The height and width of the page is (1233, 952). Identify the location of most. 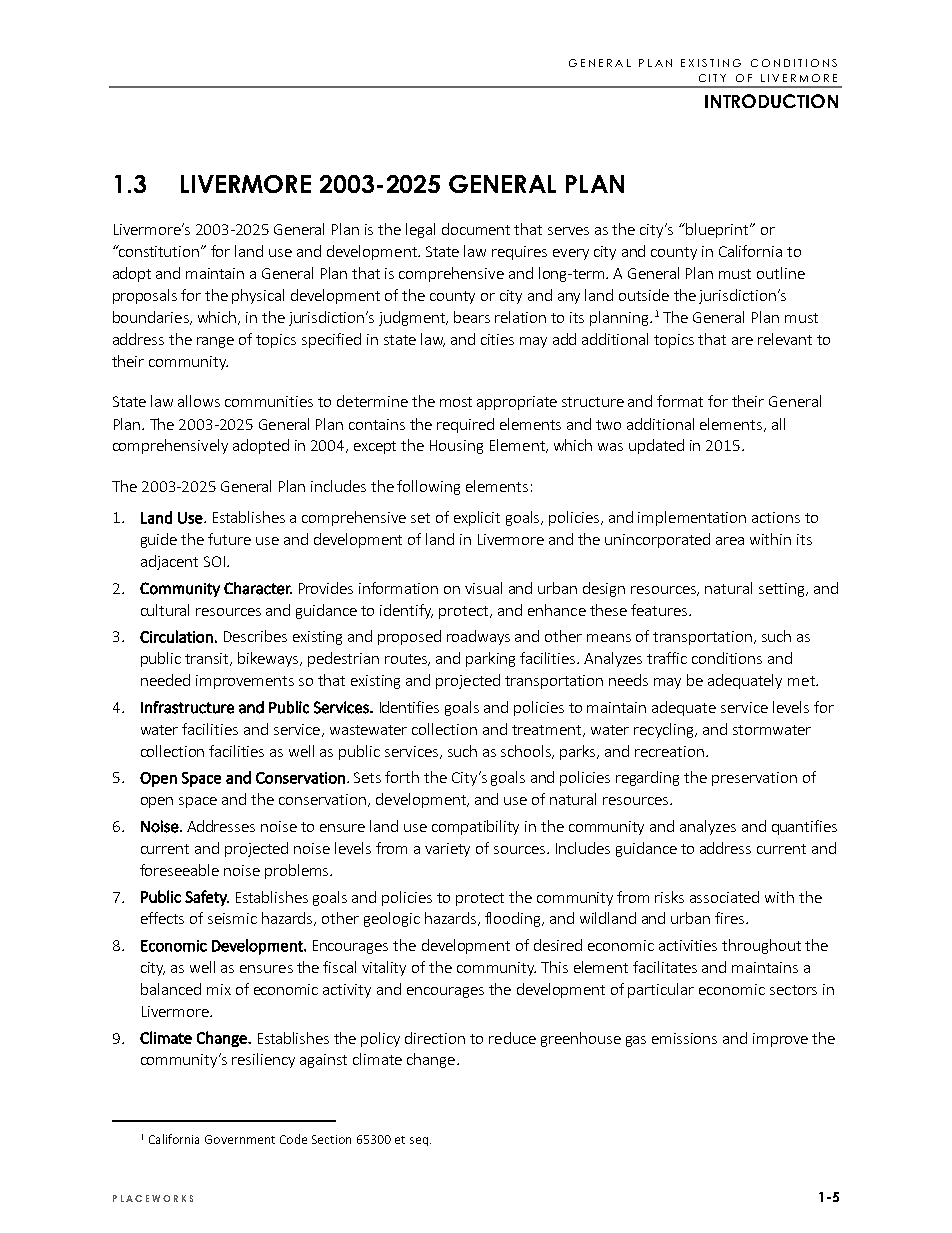
(456, 402).
